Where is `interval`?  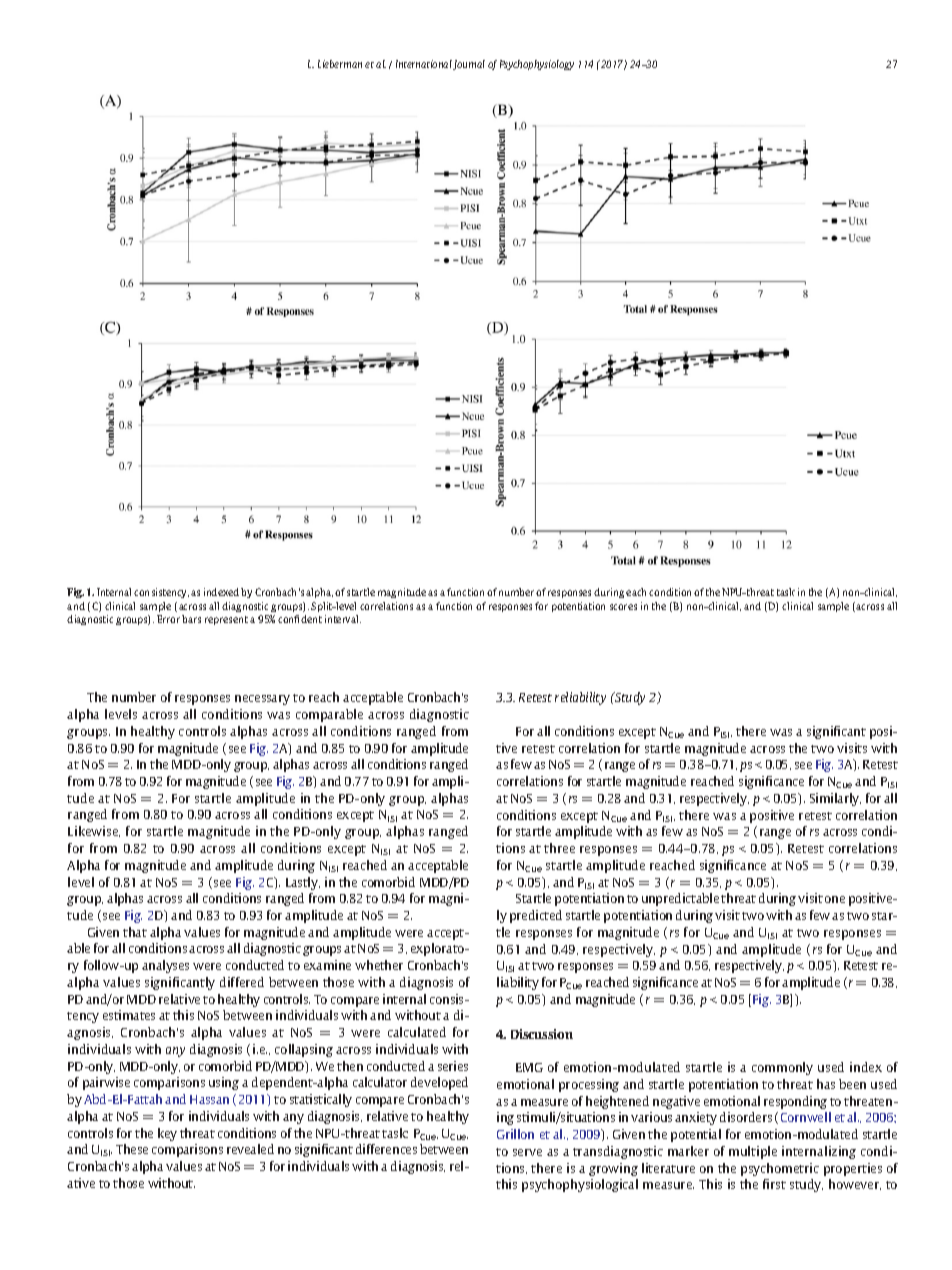 interval is located at coordinates (343, 619).
